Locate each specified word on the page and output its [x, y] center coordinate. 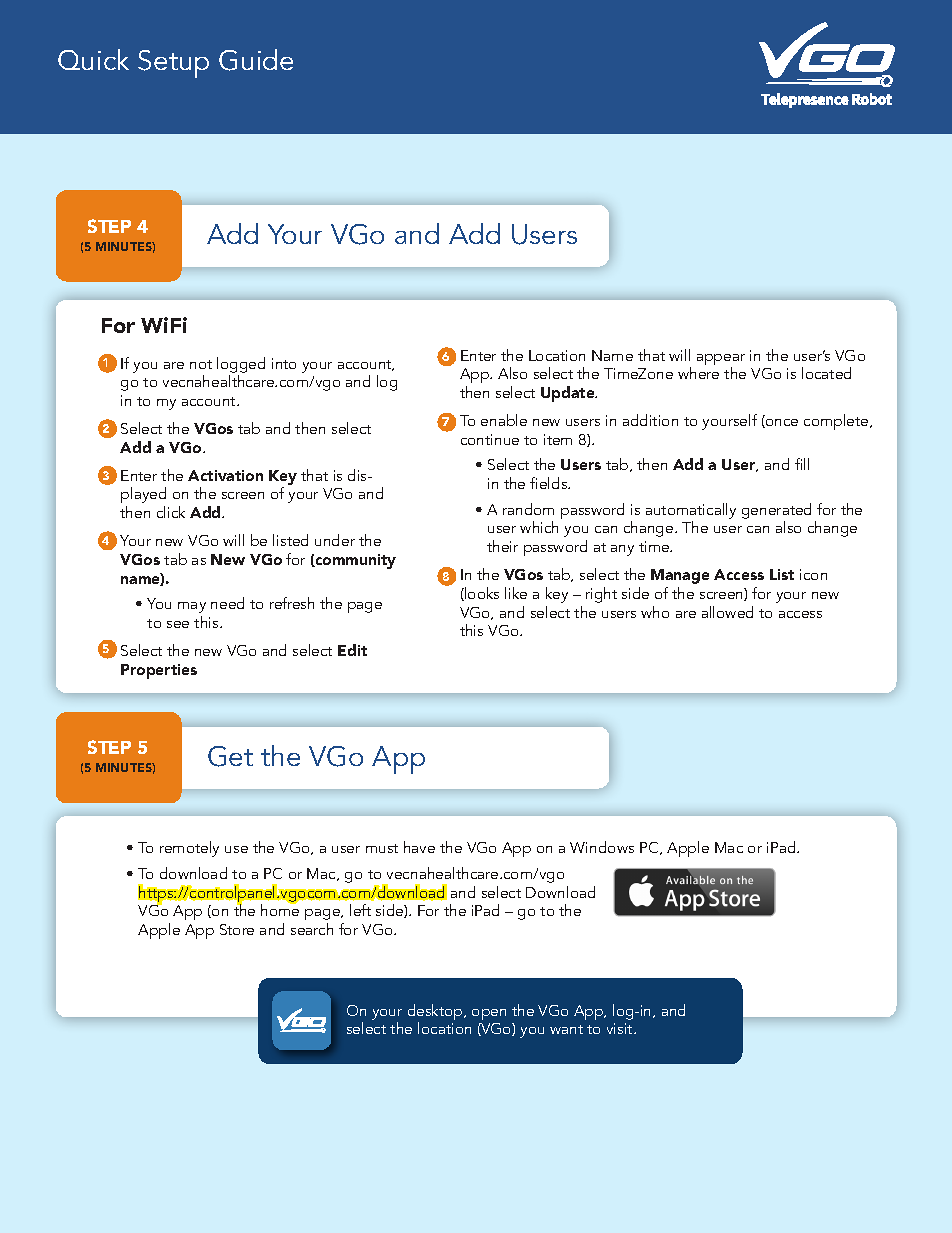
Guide [256, 60]
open [489, 1014]
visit [621, 1028]
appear [721, 361]
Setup [173, 64]
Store [237, 929]
